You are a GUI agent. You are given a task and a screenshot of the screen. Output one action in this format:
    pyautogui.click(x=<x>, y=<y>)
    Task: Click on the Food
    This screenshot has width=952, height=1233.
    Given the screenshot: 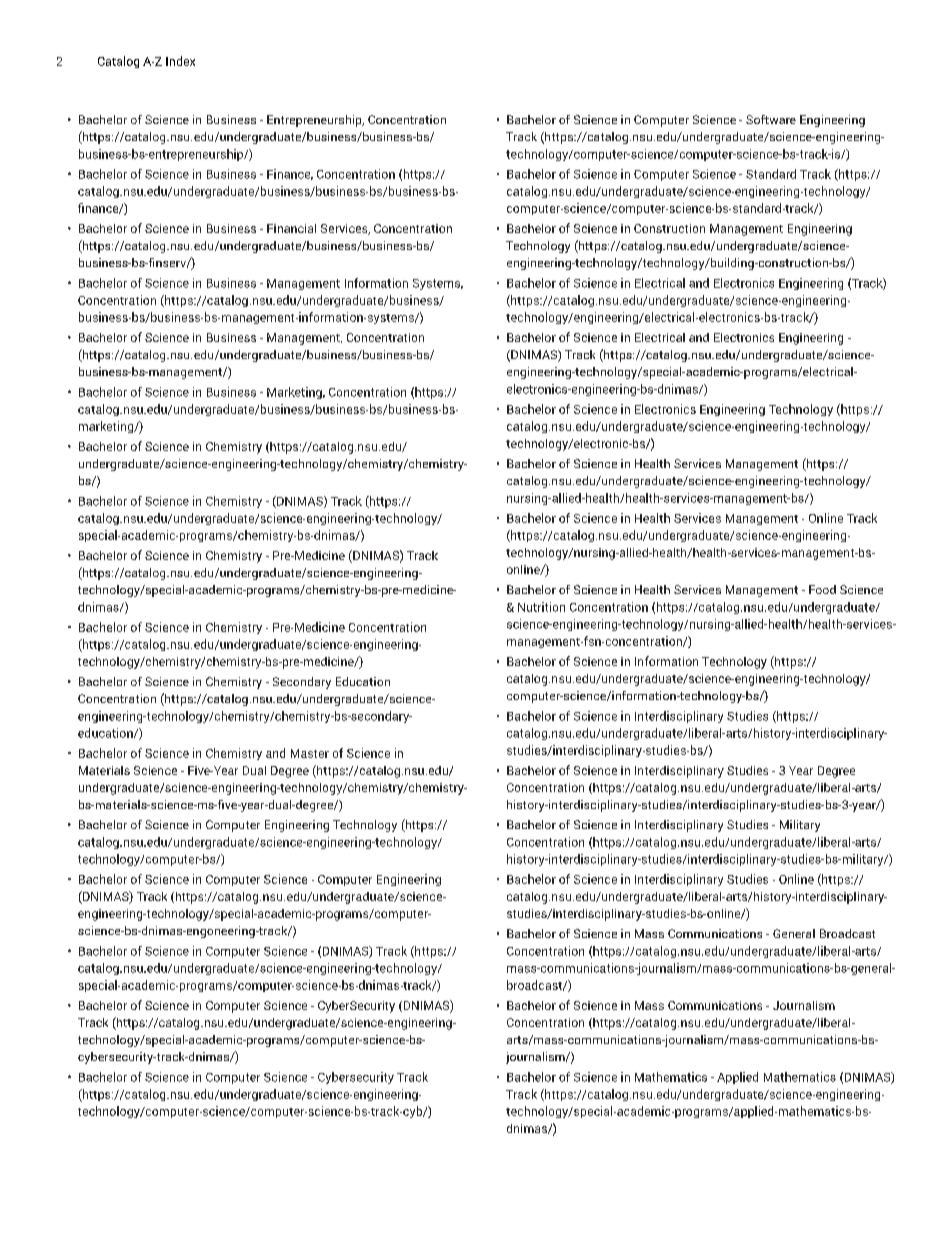 What is the action you would take?
    pyautogui.click(x=822, y=589)
